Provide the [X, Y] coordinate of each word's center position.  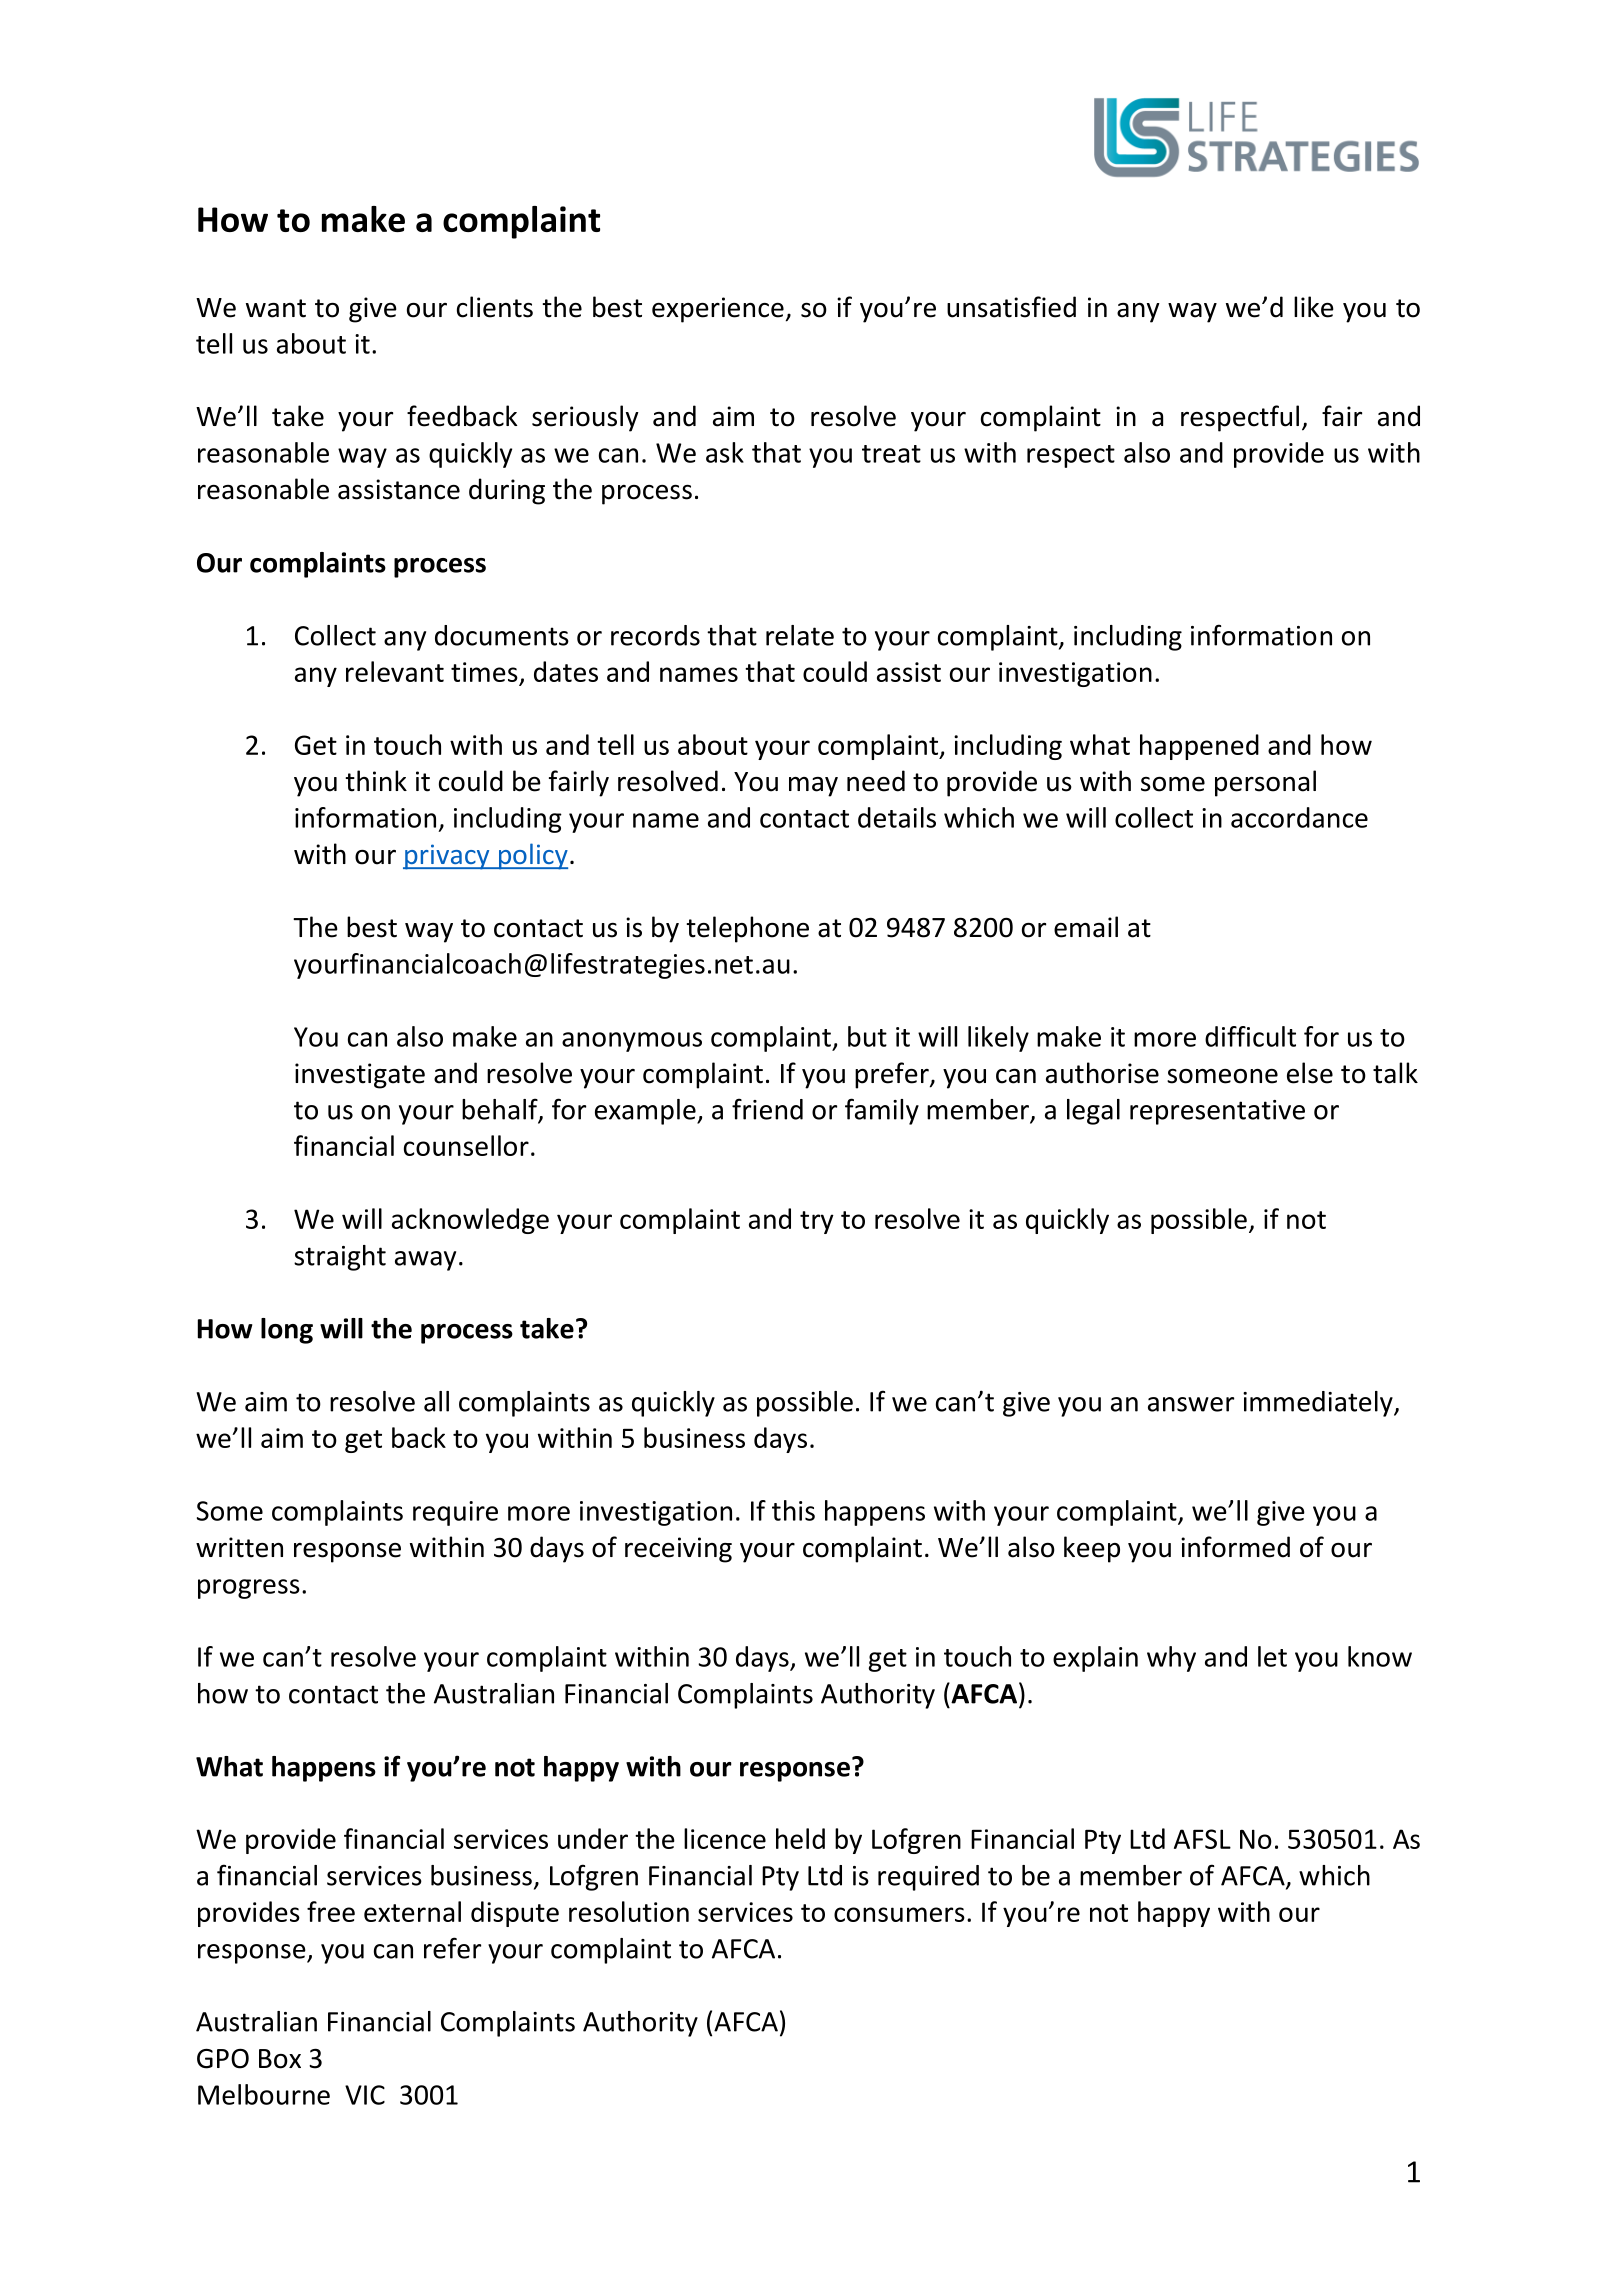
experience [718, 310]
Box [280, 2059]
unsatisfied [1011, 307]
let [1272, 1656]
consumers [899, 1914]
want [276, 308]
